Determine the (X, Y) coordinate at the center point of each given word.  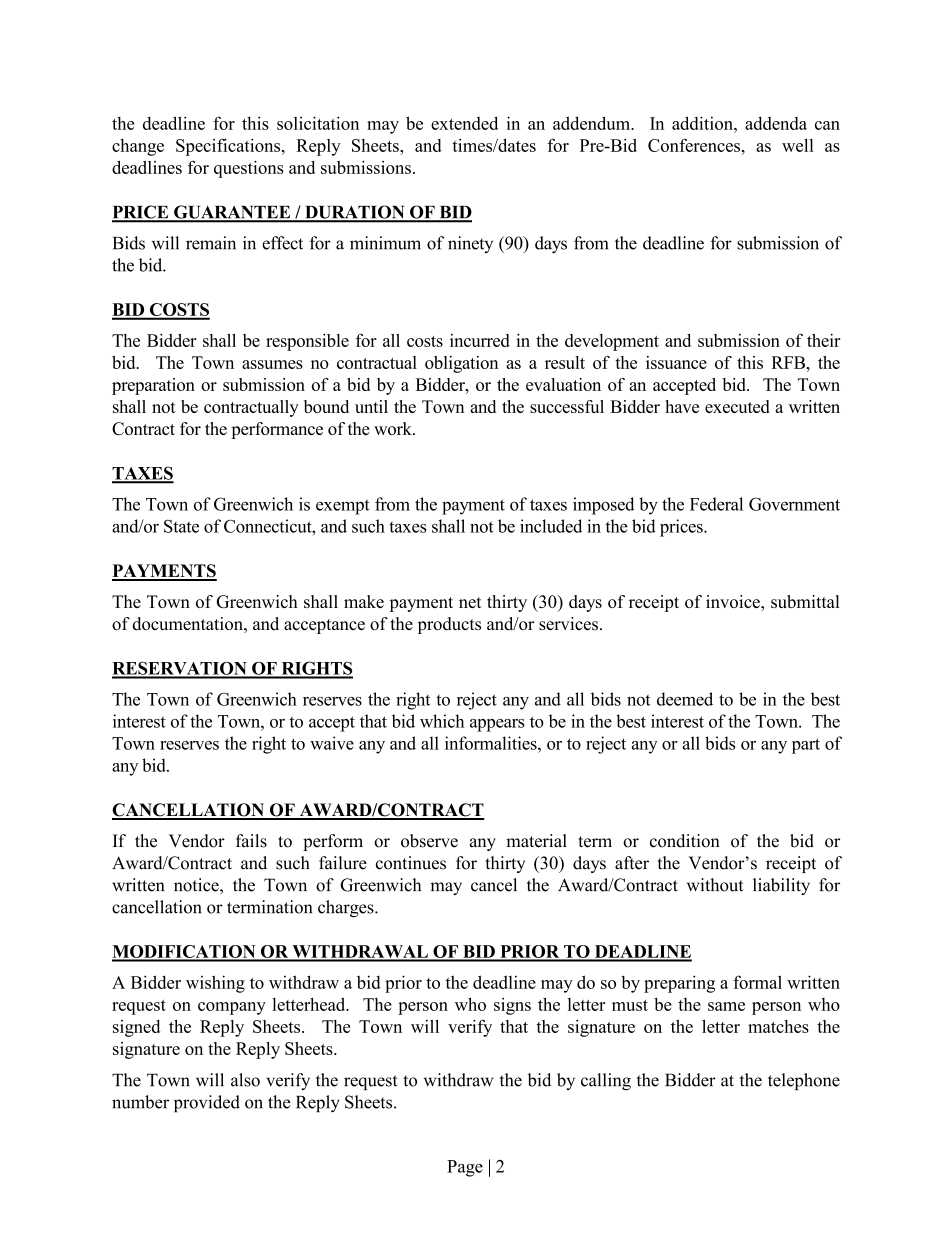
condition (685, 841)
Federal (716, 504)
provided (207, 1104)
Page (465, 1168)
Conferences (694, 145)
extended (464, 123)
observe (429, 841)
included (551, 526)
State (181, 526)
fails (251, 841)
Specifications (229, 147)
